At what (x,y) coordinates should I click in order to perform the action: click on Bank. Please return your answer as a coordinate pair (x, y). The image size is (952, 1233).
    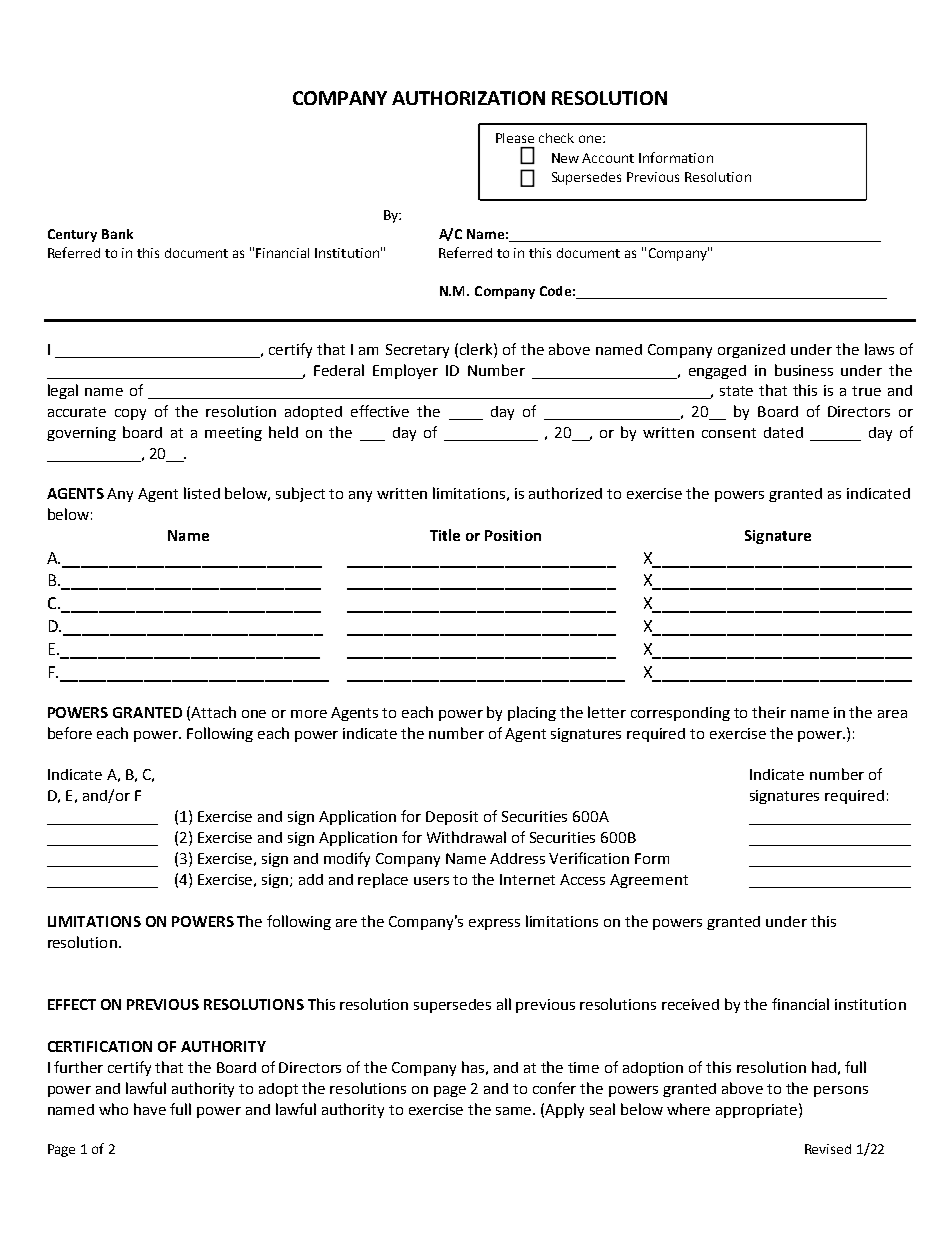
    Looking at the image, I should click on (117, 234).
